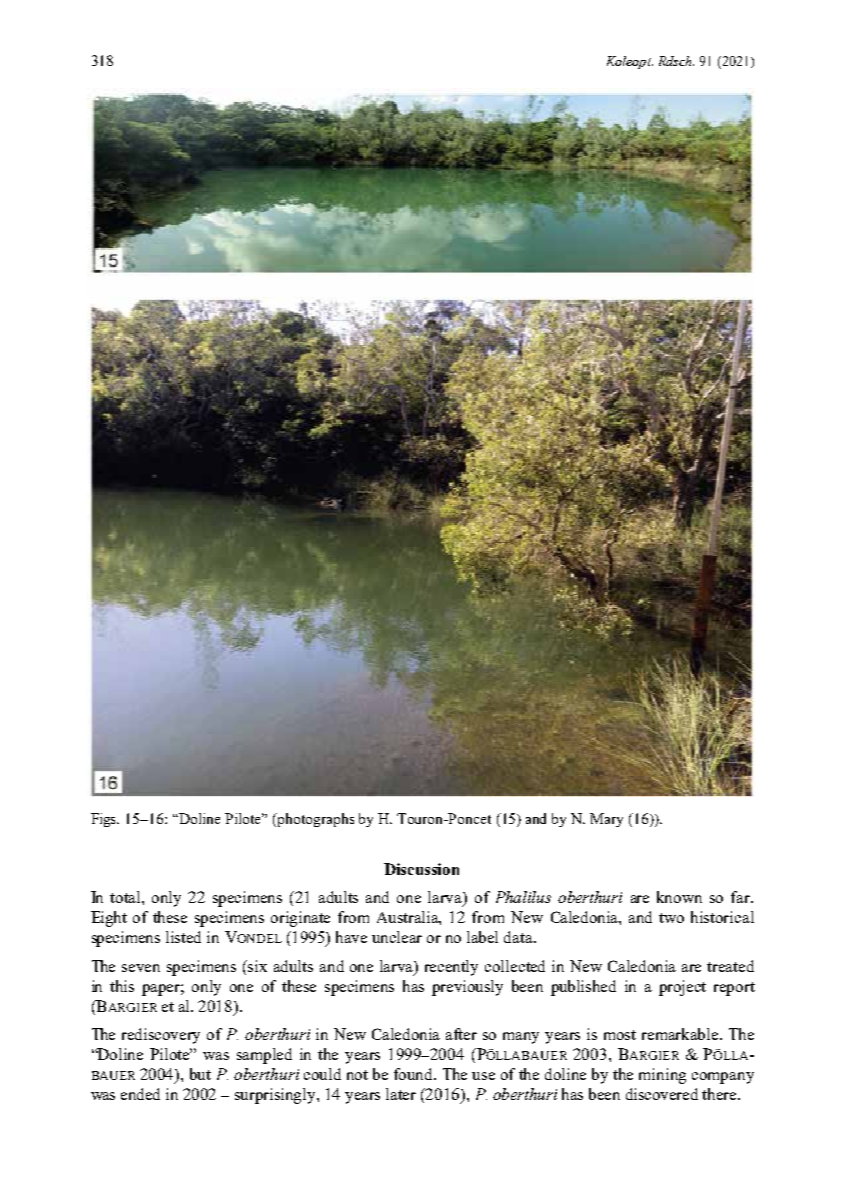 The image size is (845, 1203). I want to click on after, so click(461, 1034).
